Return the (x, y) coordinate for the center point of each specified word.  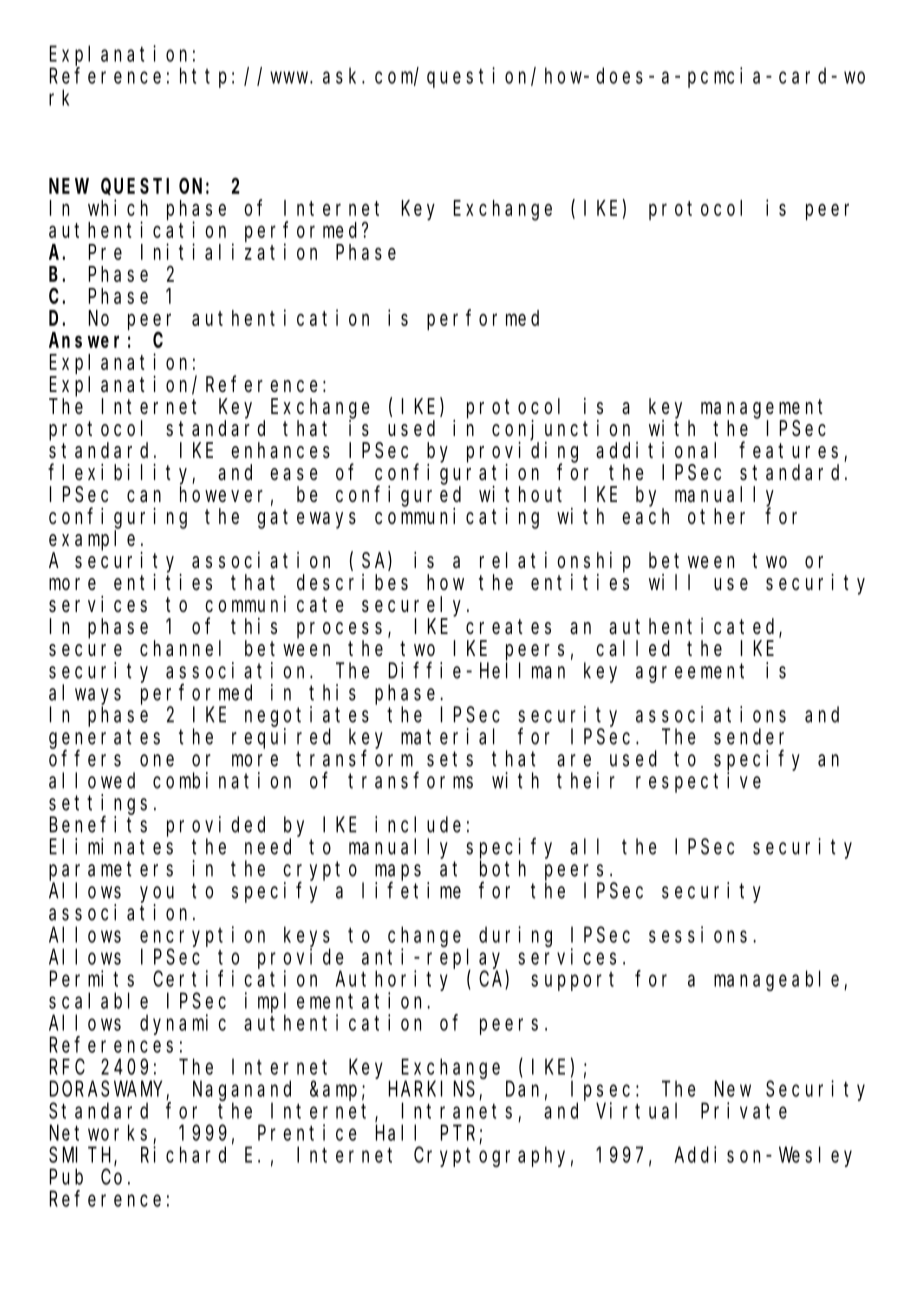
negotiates (307, 716)
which (118, 207)
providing (522, 452)
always (85, 694)
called (633, 648)
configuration (457, 474)
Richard (183, 1154)
